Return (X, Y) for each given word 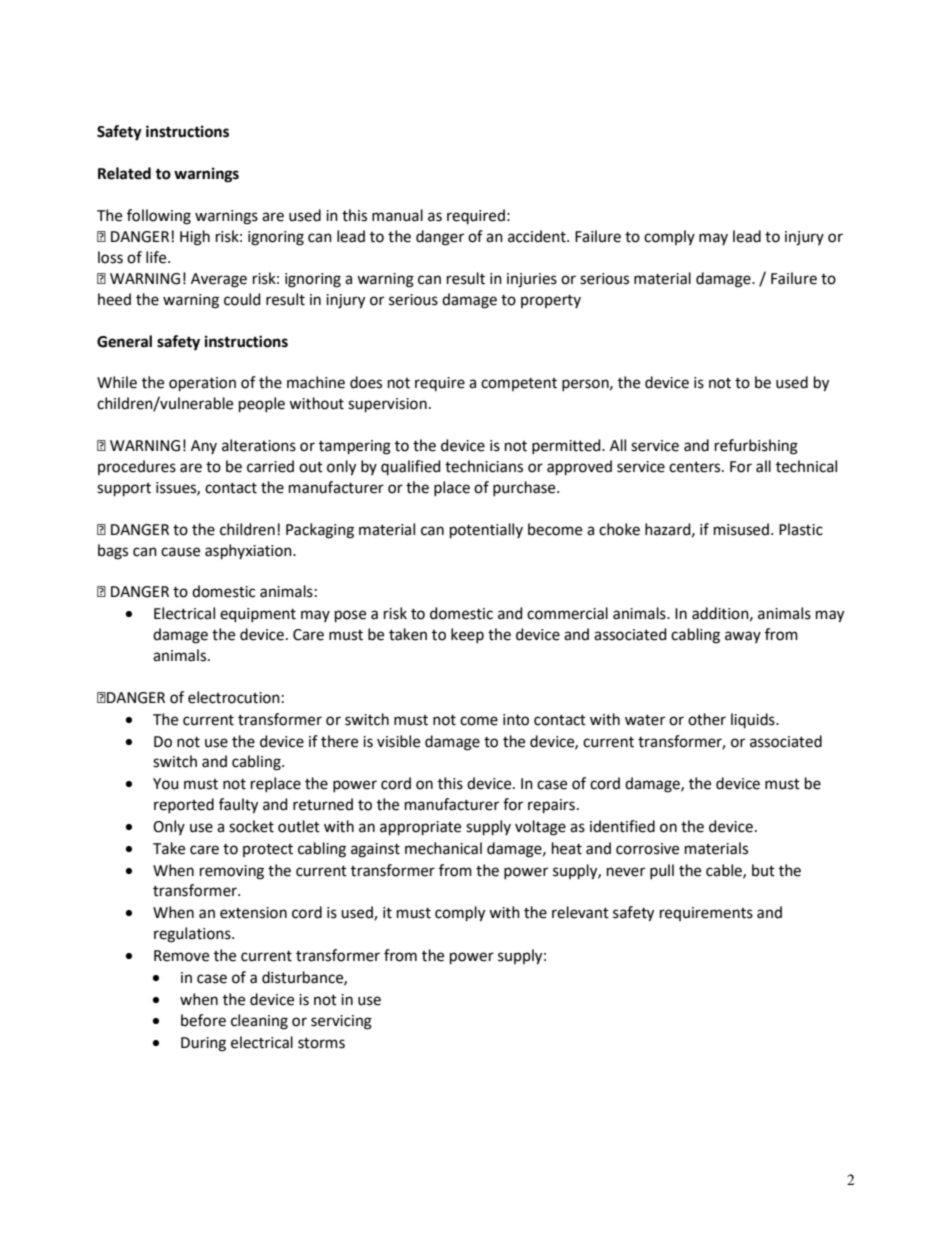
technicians (484, 466)
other (707, 719)
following (159, 217)
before (203, 1020)
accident (538, 236)
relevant (580, 912)
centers (696, 467)
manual (397, 215)
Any (204, 447)
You (166, 784)
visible (398, 741)
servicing (341, 1022)
